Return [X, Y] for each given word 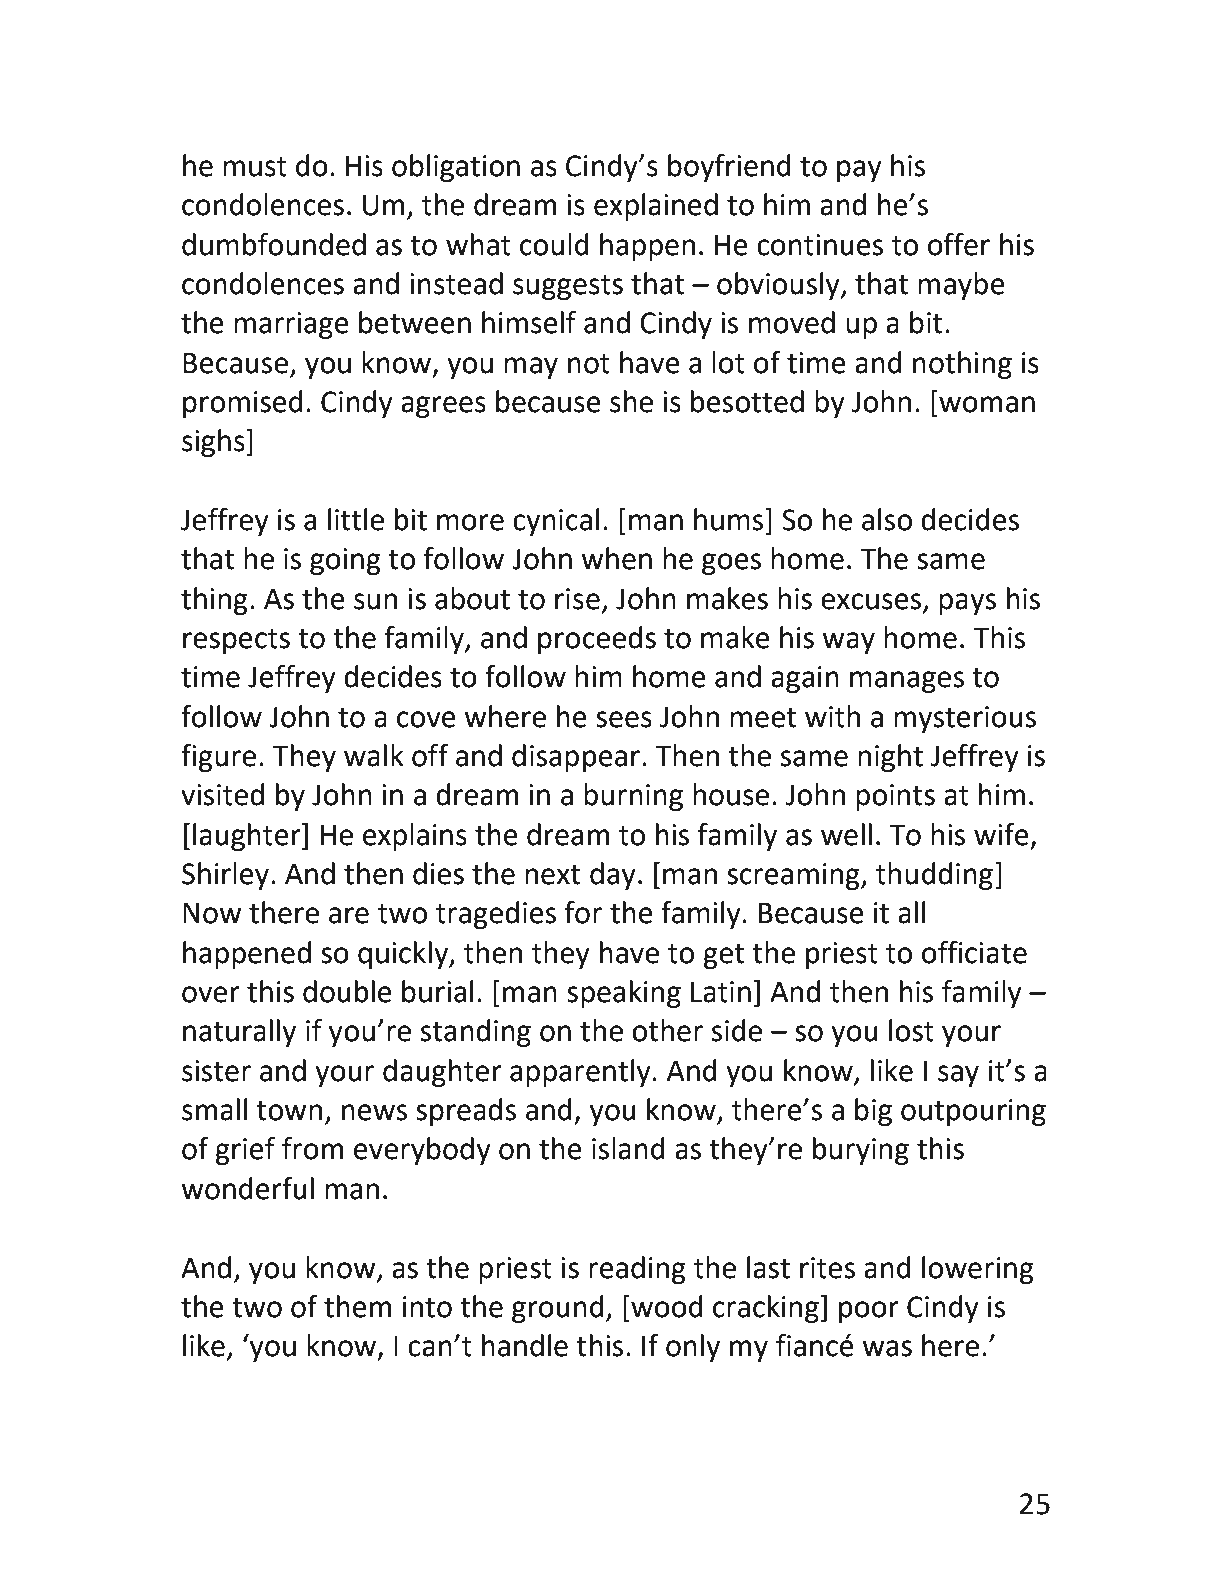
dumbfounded [274, 244]
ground [558, 1309]
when [616, 558]
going [345, 561]
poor [869, 1312]
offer [959, 244]
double [347, 991]
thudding [934, 876]
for [583, 912]
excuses [871, 601]
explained [656, 207]
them [358, 1306]
